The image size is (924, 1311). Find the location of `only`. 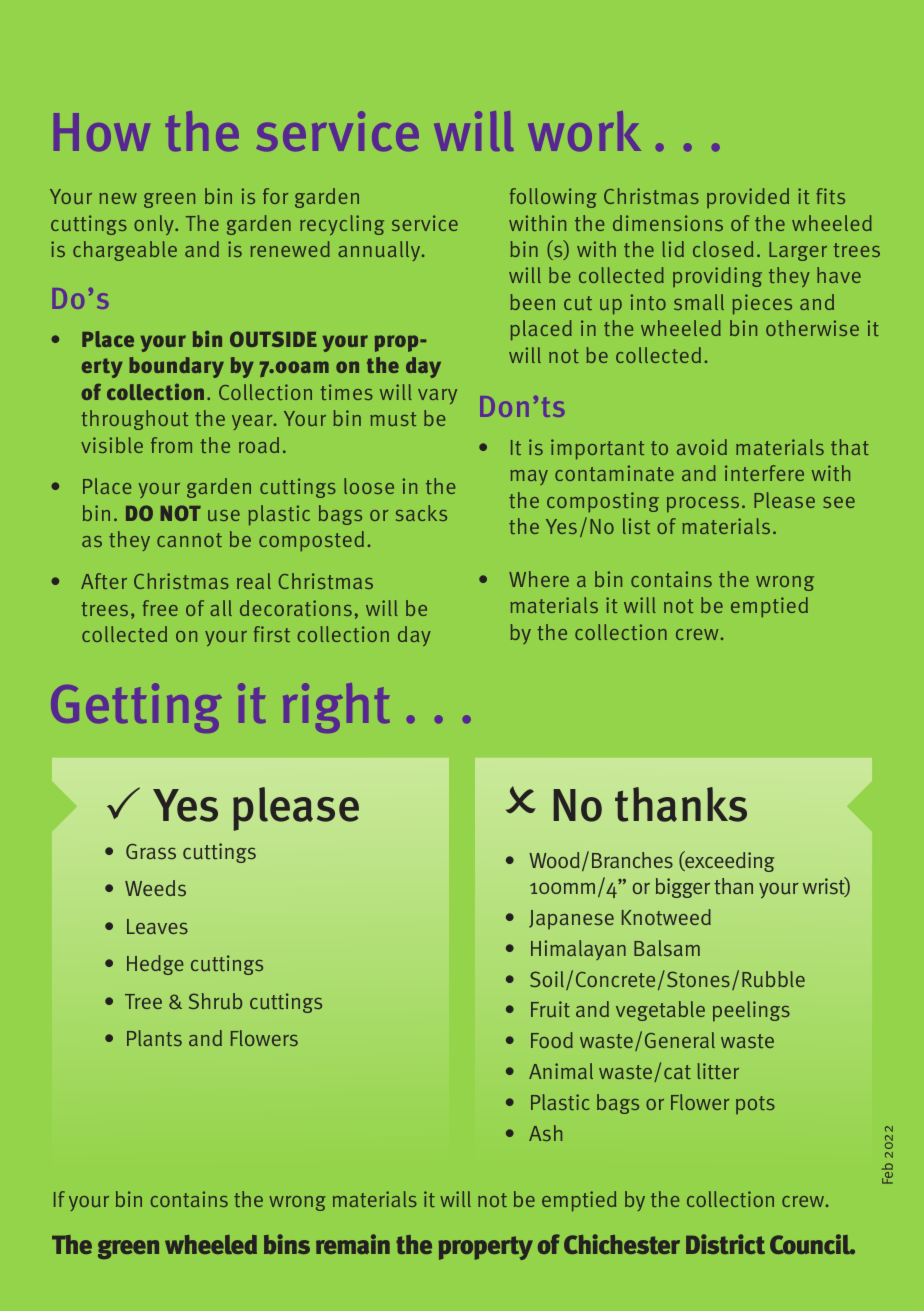

only is located at coordinates (155, 225).
